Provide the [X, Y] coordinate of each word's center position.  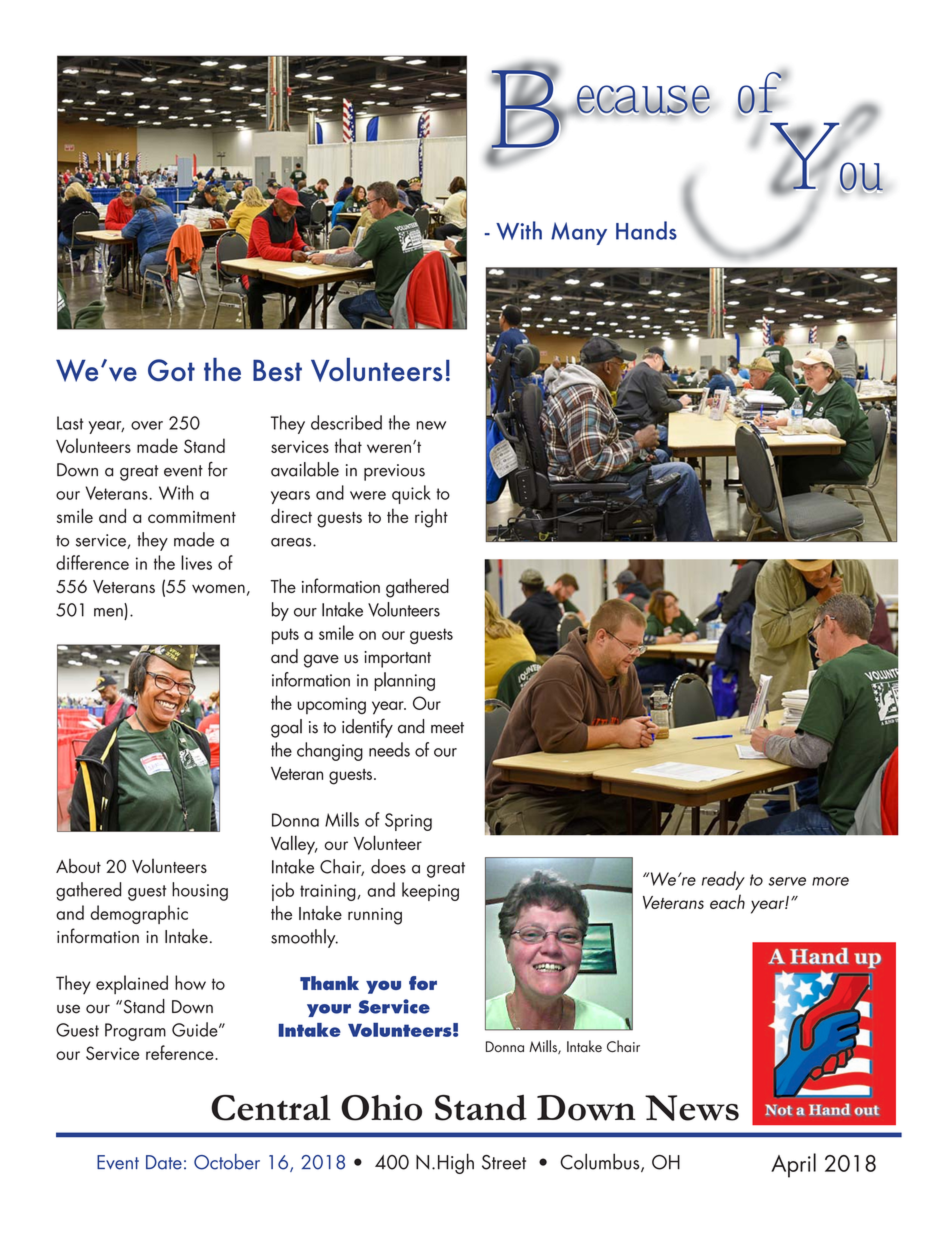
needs [389, 749]
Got [171, 370]
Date [164, 1162]
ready [723, 880]
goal [286, 728]
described [346, 422]
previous [394, 472]
